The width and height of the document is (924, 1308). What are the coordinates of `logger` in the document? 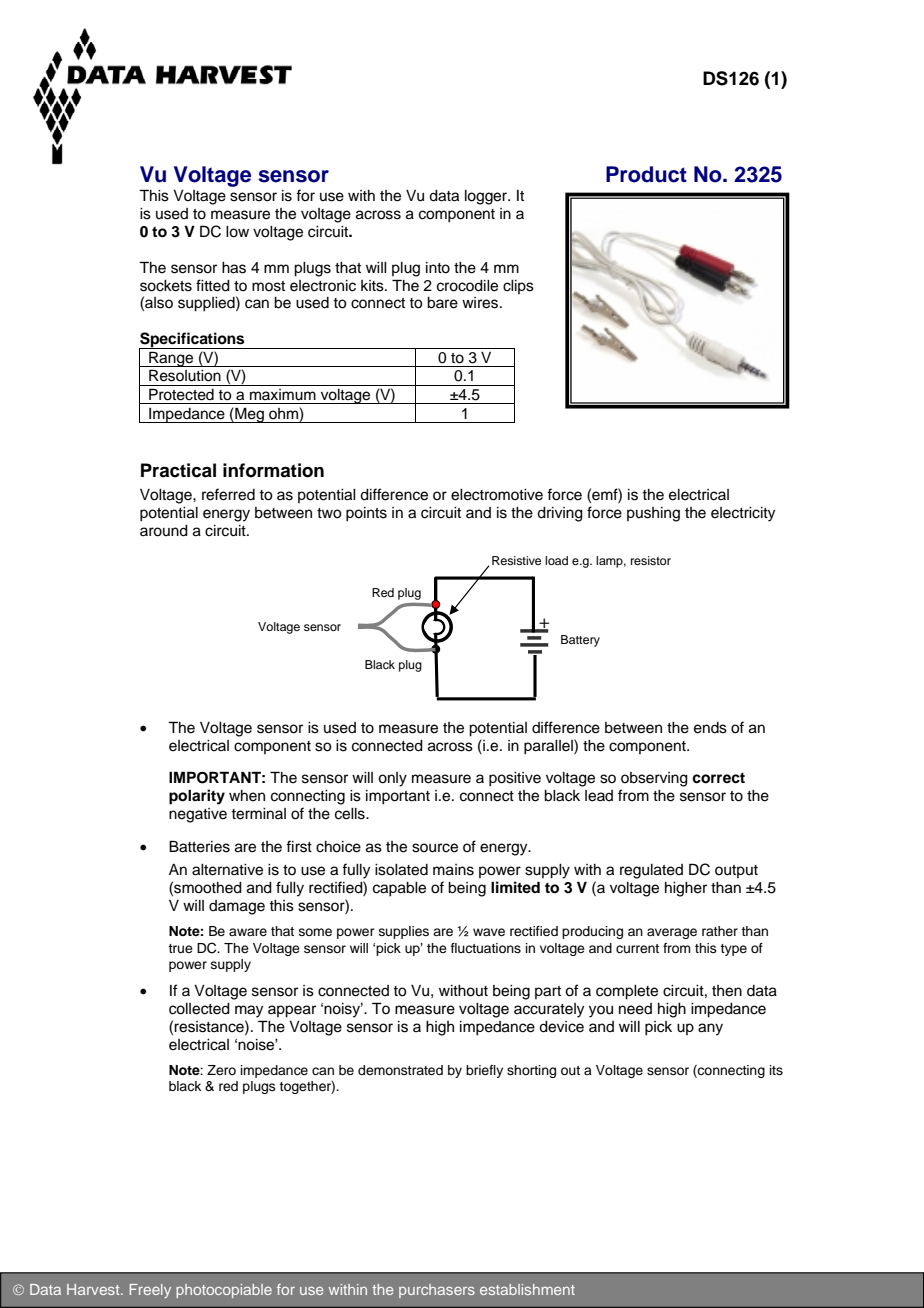 It's located at (487, 197).
